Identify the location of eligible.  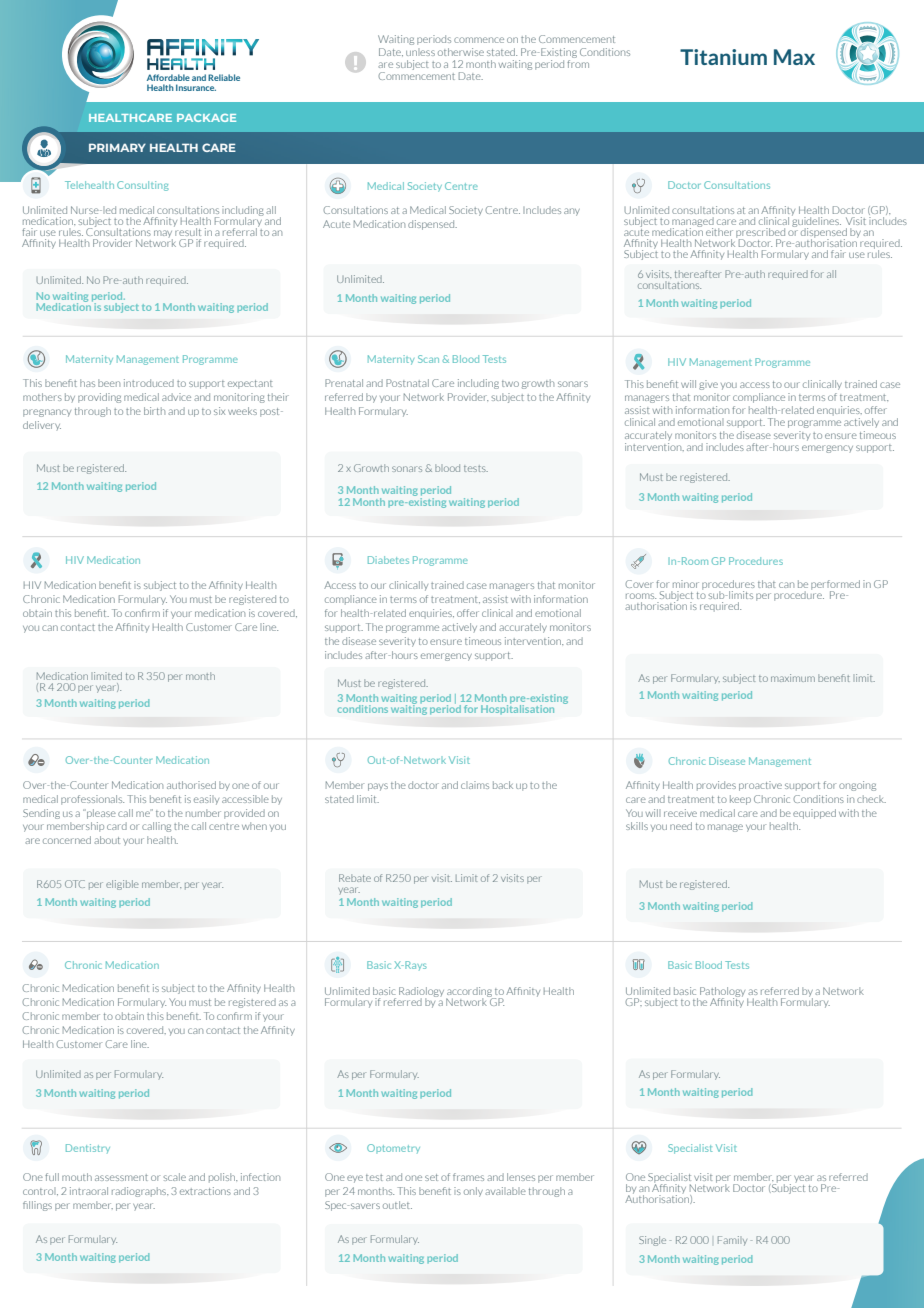
(122, 885).
